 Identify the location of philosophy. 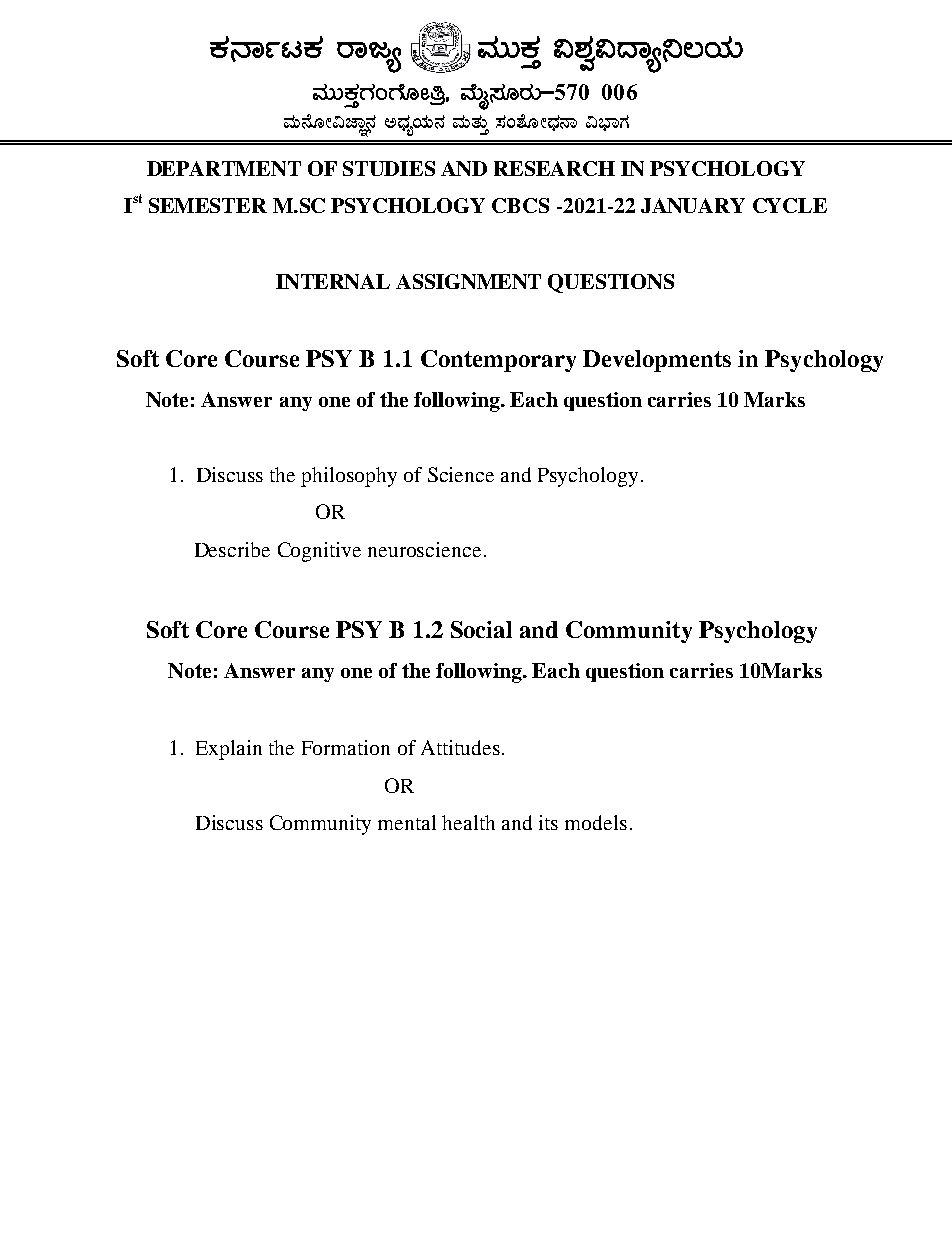
(349, 477).
